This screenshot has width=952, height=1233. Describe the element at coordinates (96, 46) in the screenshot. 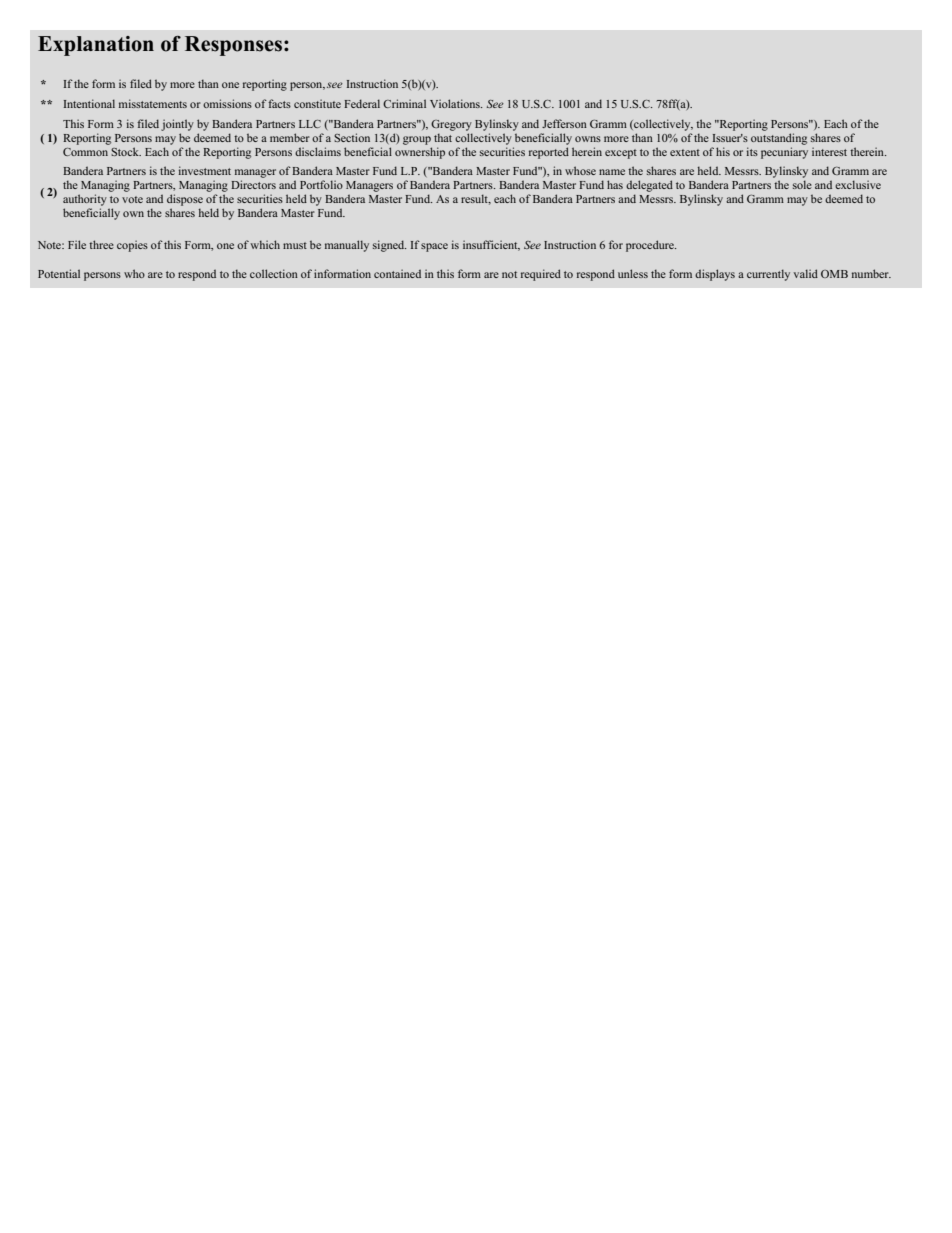

I see `Explanation` at that location.
